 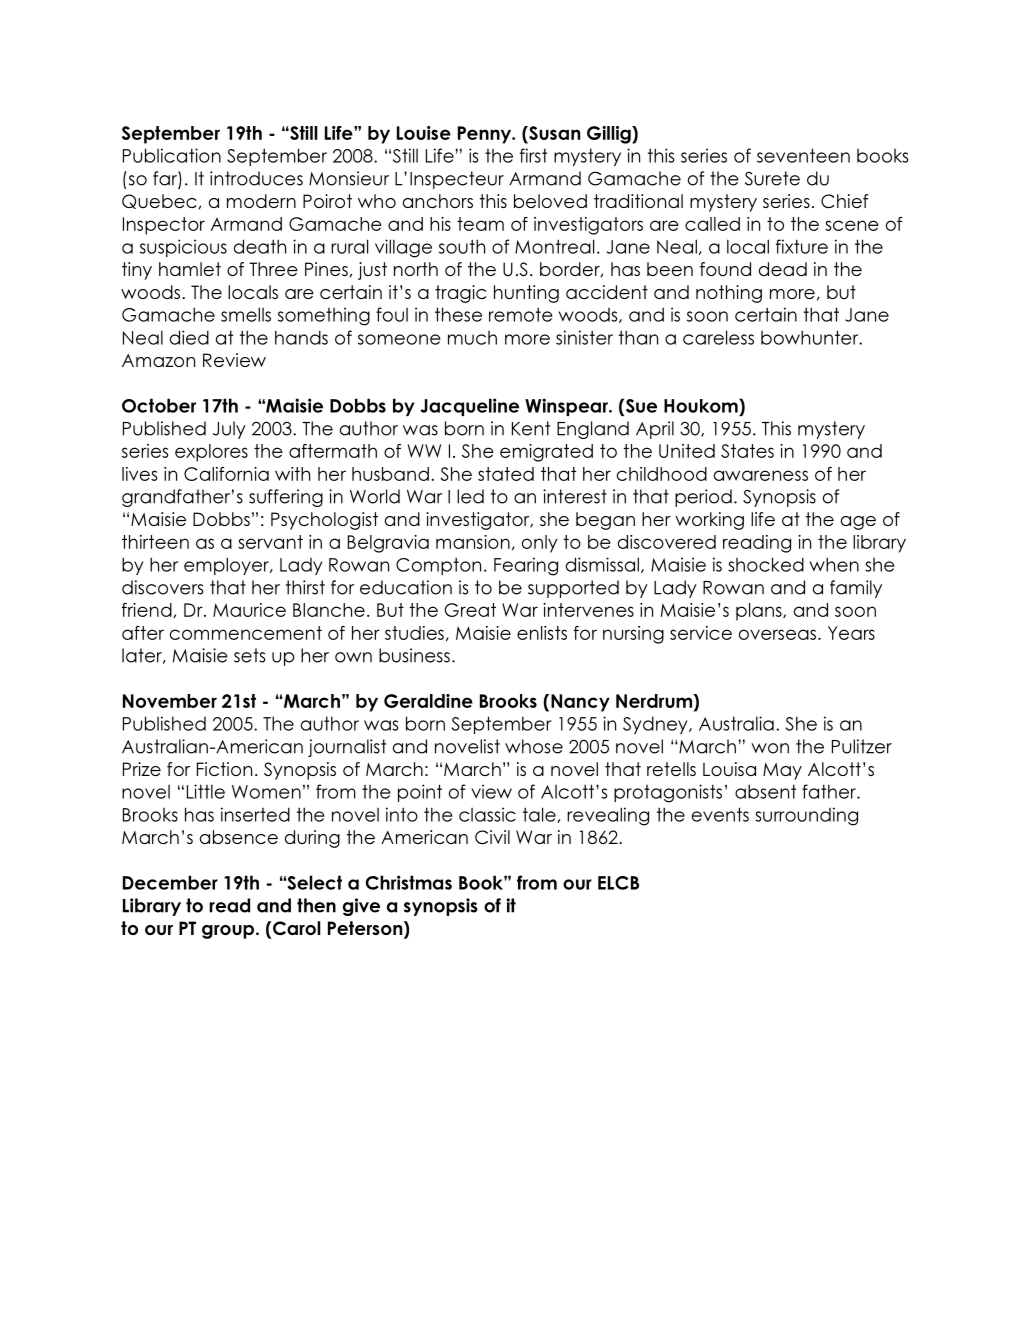 What do you see at coordinates (473, 542) in the image?
I see `mansion` at bounding box center [473, 542].
